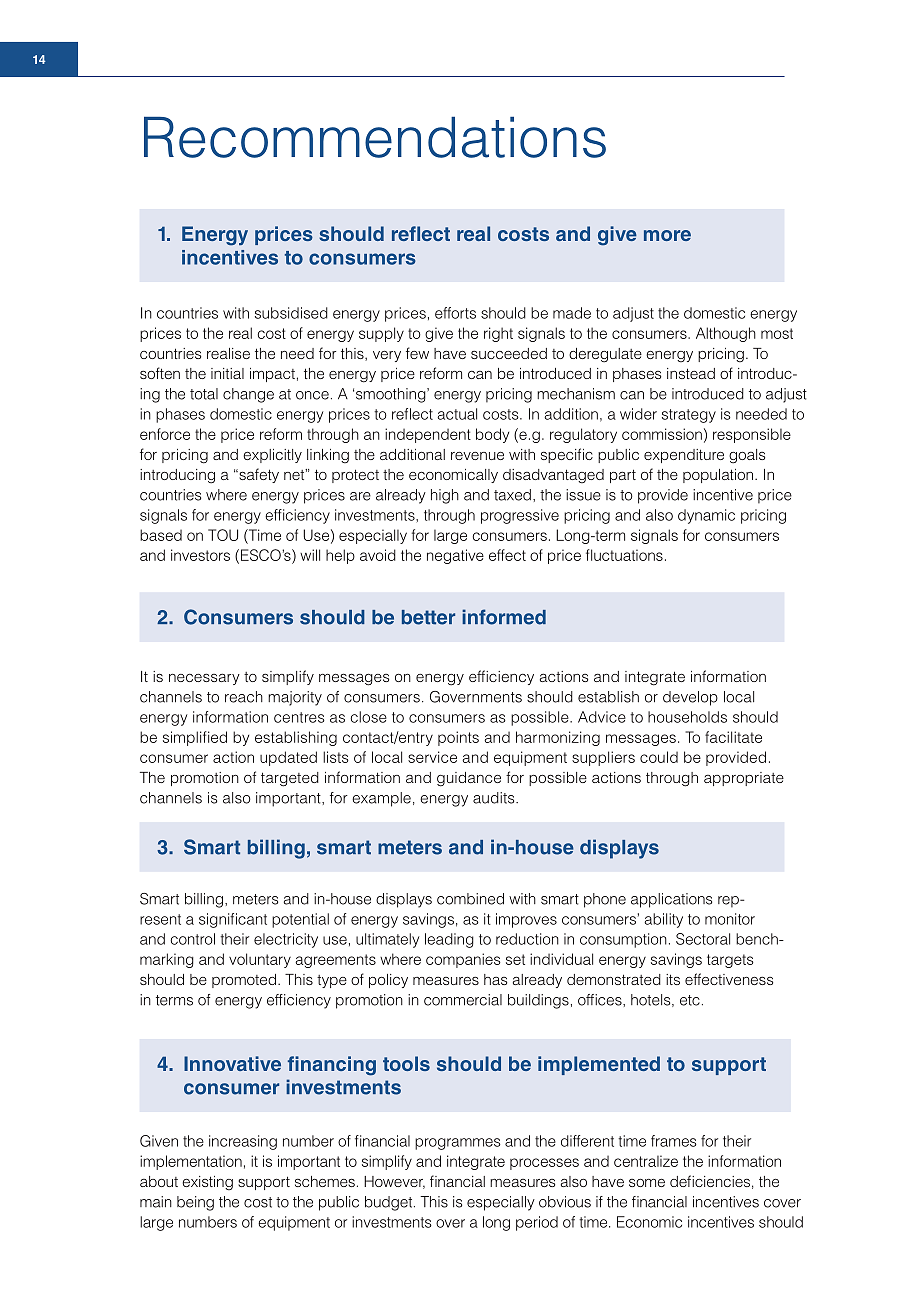 This screenshot has height=1308, width=924. I want to click on Recommendations, so click(375, 137).
